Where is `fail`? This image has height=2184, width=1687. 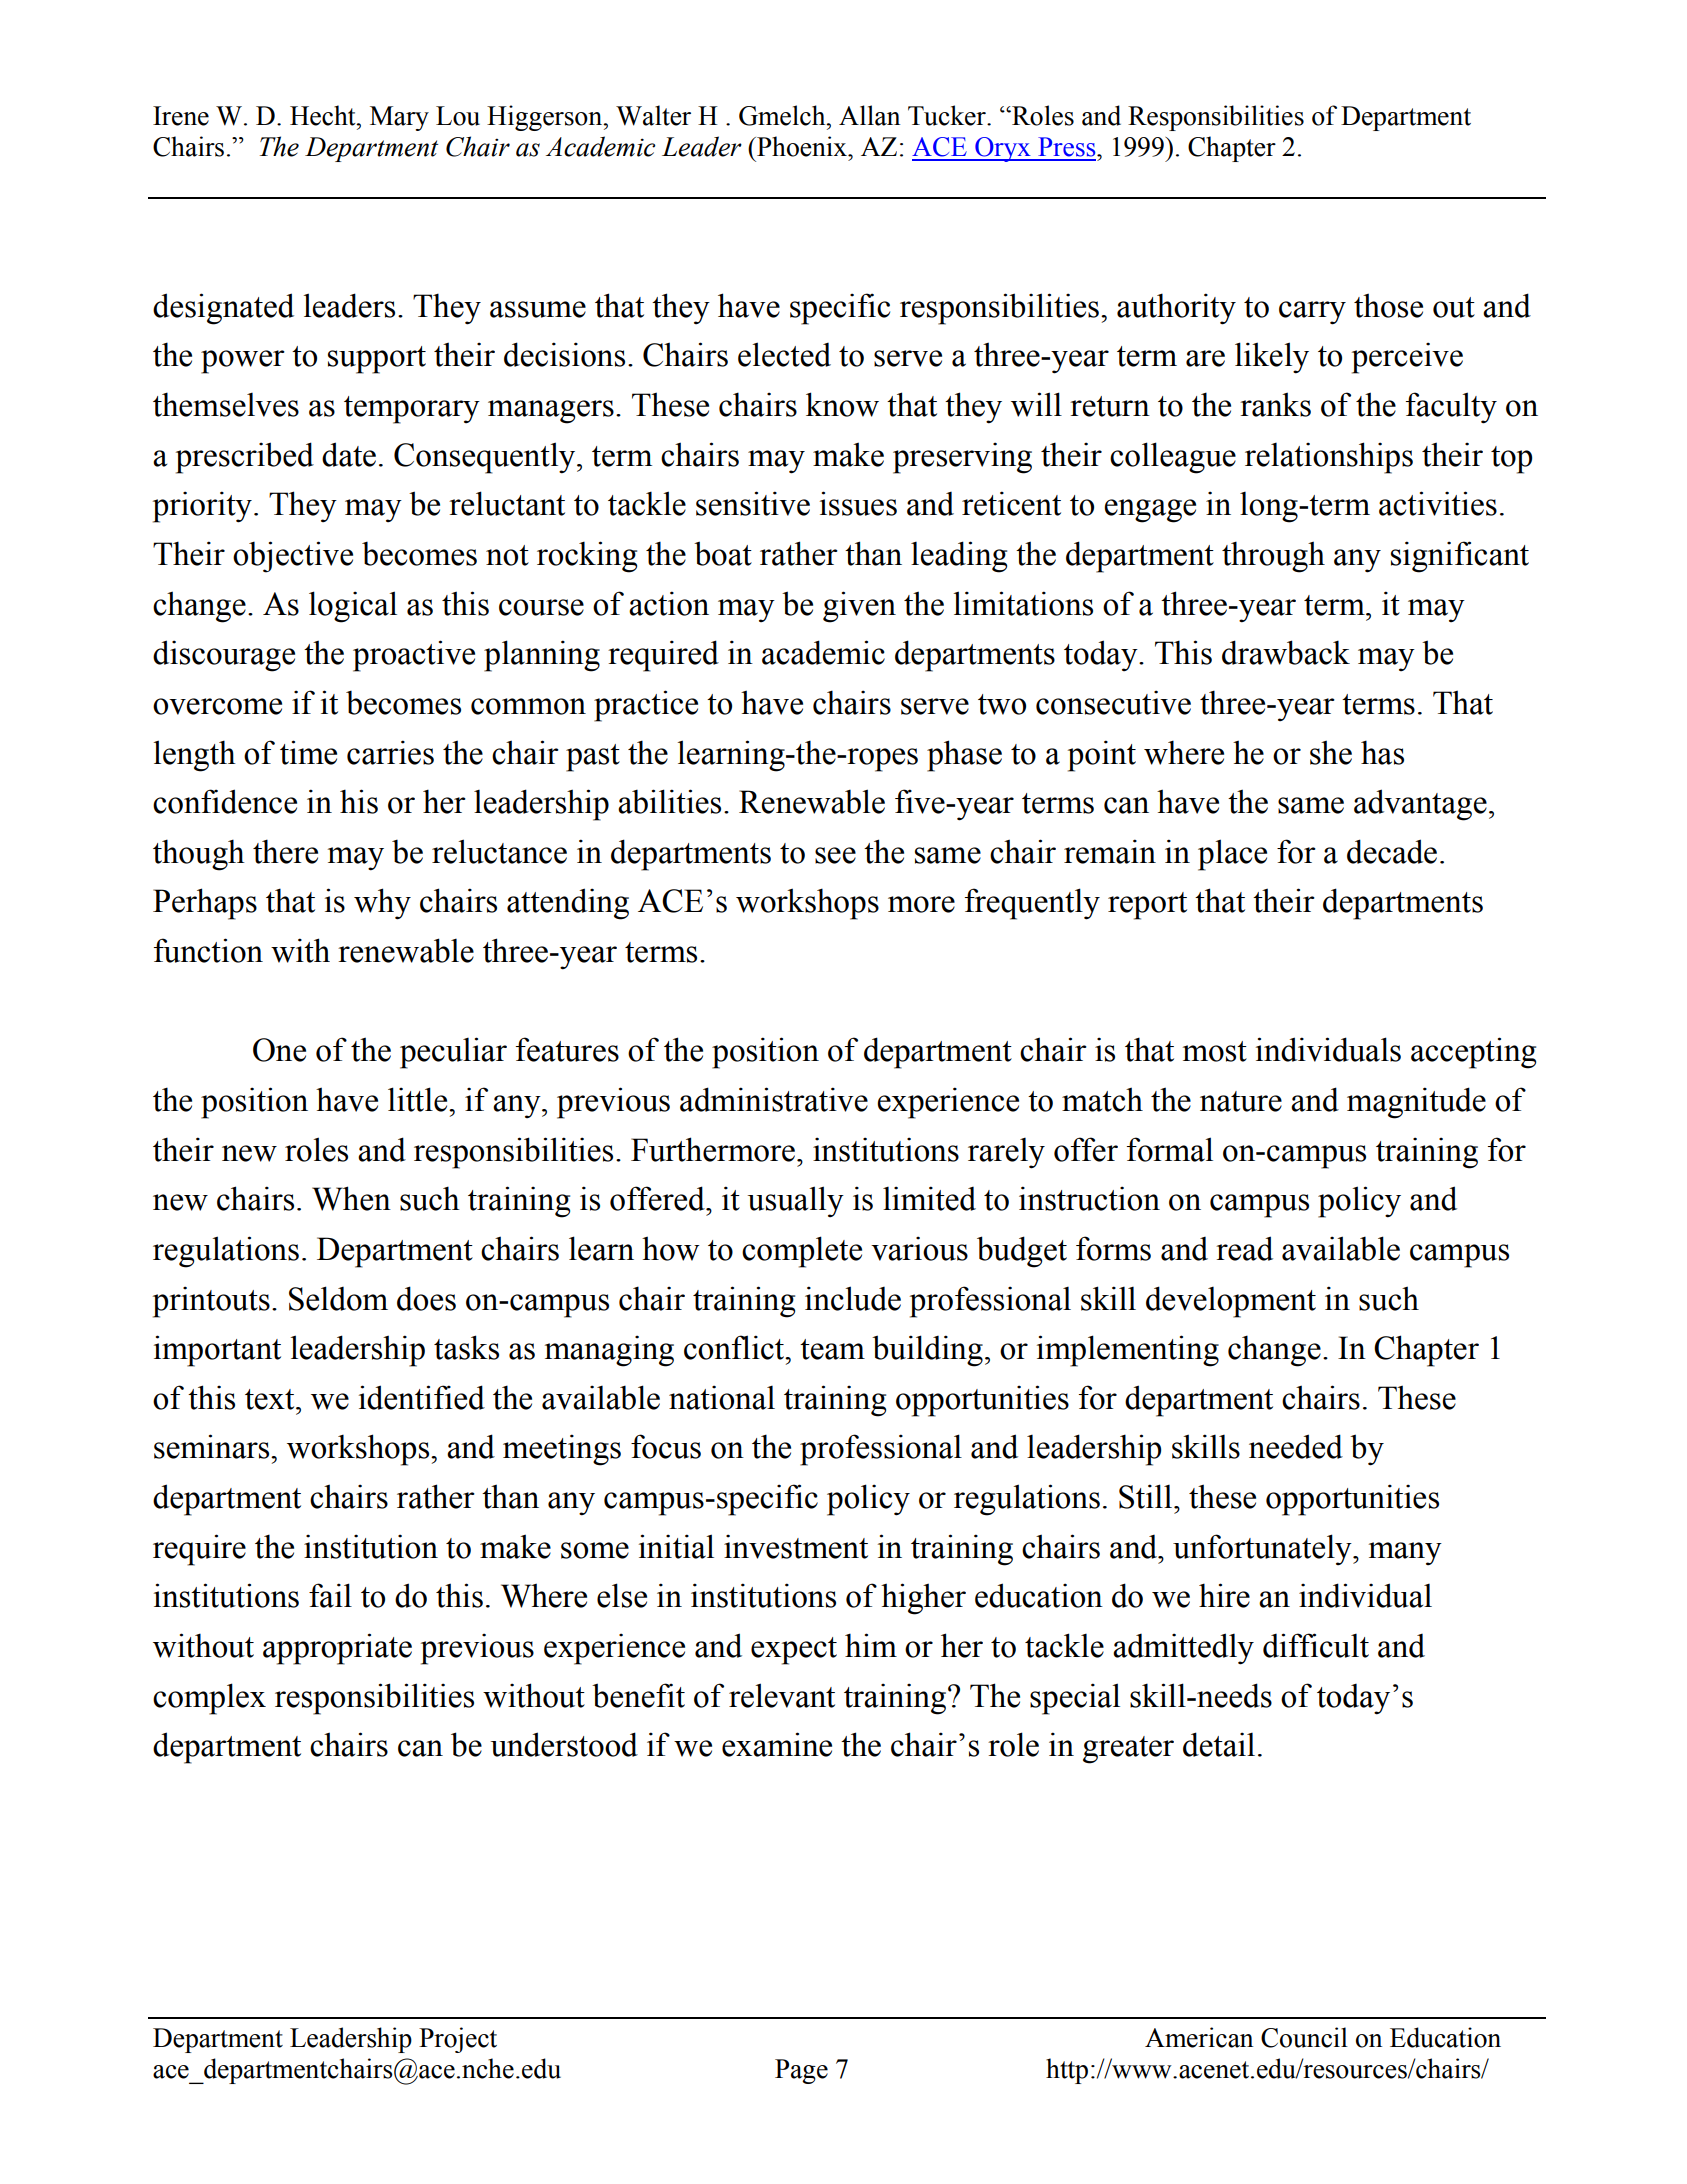
fail is located at coordinates (330, 1595).
